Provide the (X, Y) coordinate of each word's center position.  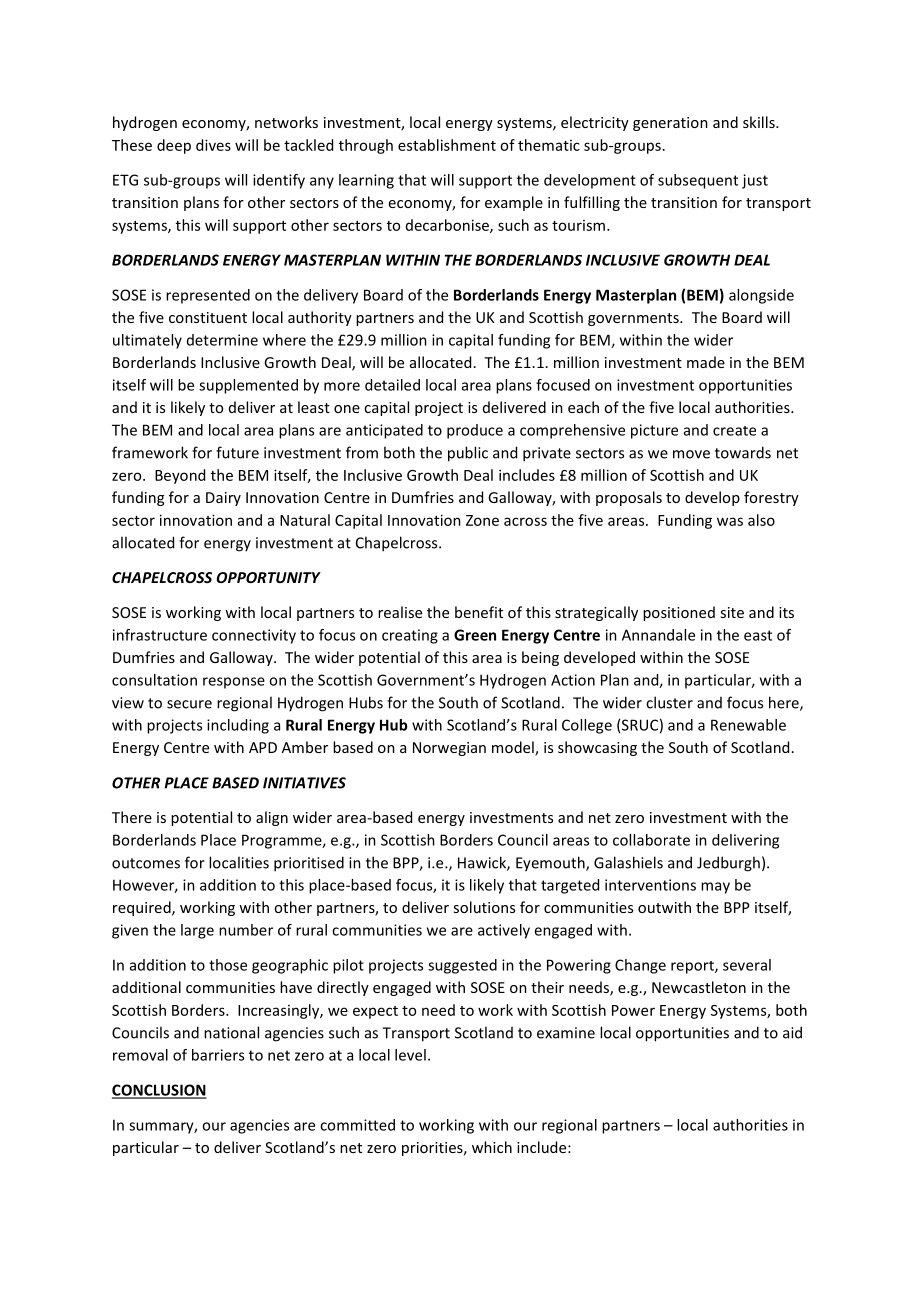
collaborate (651, 840)
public (468, 454)
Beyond (180, 476)
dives (213, 145)
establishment (447, 145)
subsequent (698, 181)
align (272, 818)
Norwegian (449, 749)
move (691, 454)
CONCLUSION (159, 1091)
